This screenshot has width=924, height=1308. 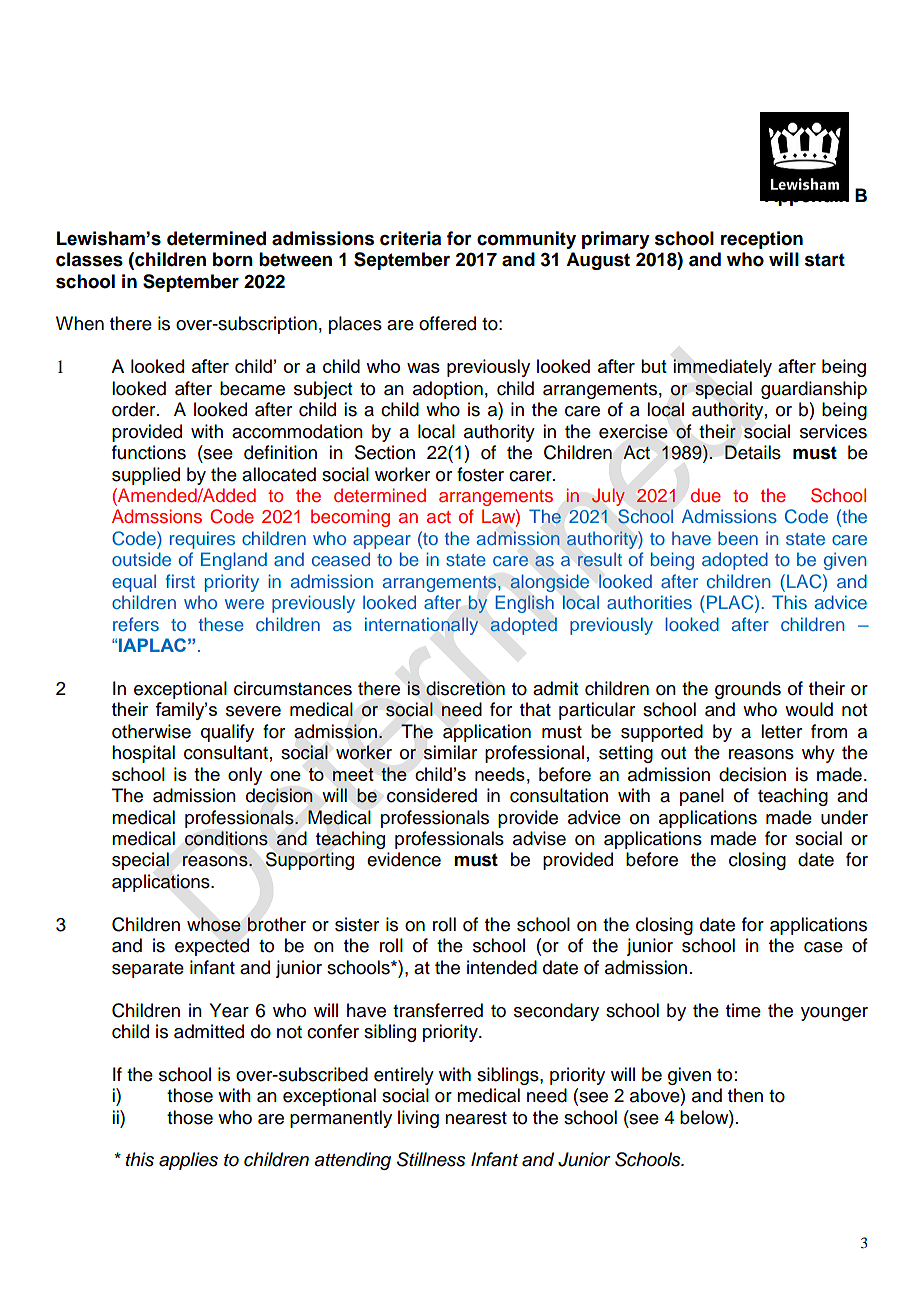 What do you see at coordinates (753, 452) in the screenshot?
I see `Details` at bounding box center [753, 452].
